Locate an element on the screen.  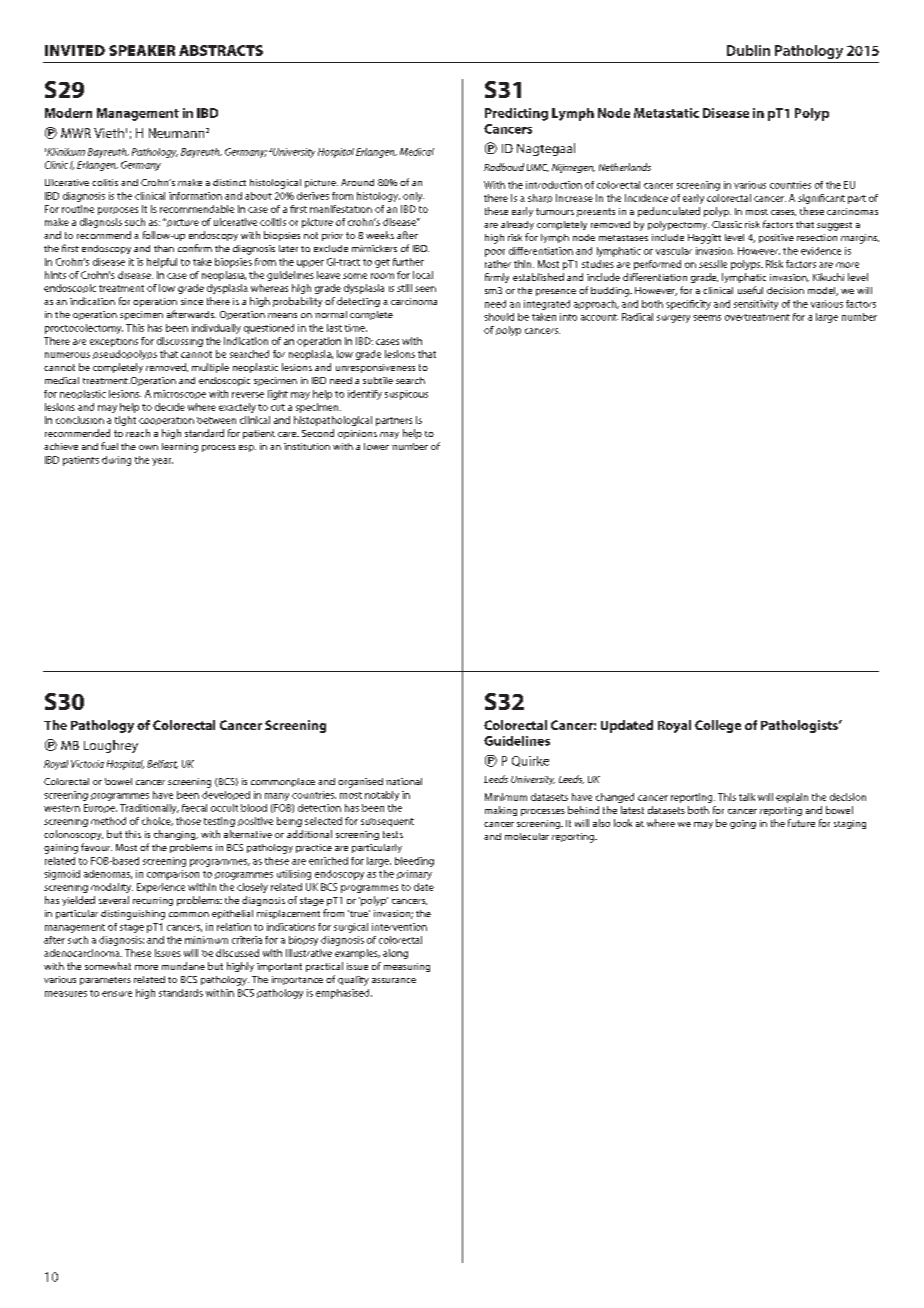
measuring is located at coordinates (407, 967).
